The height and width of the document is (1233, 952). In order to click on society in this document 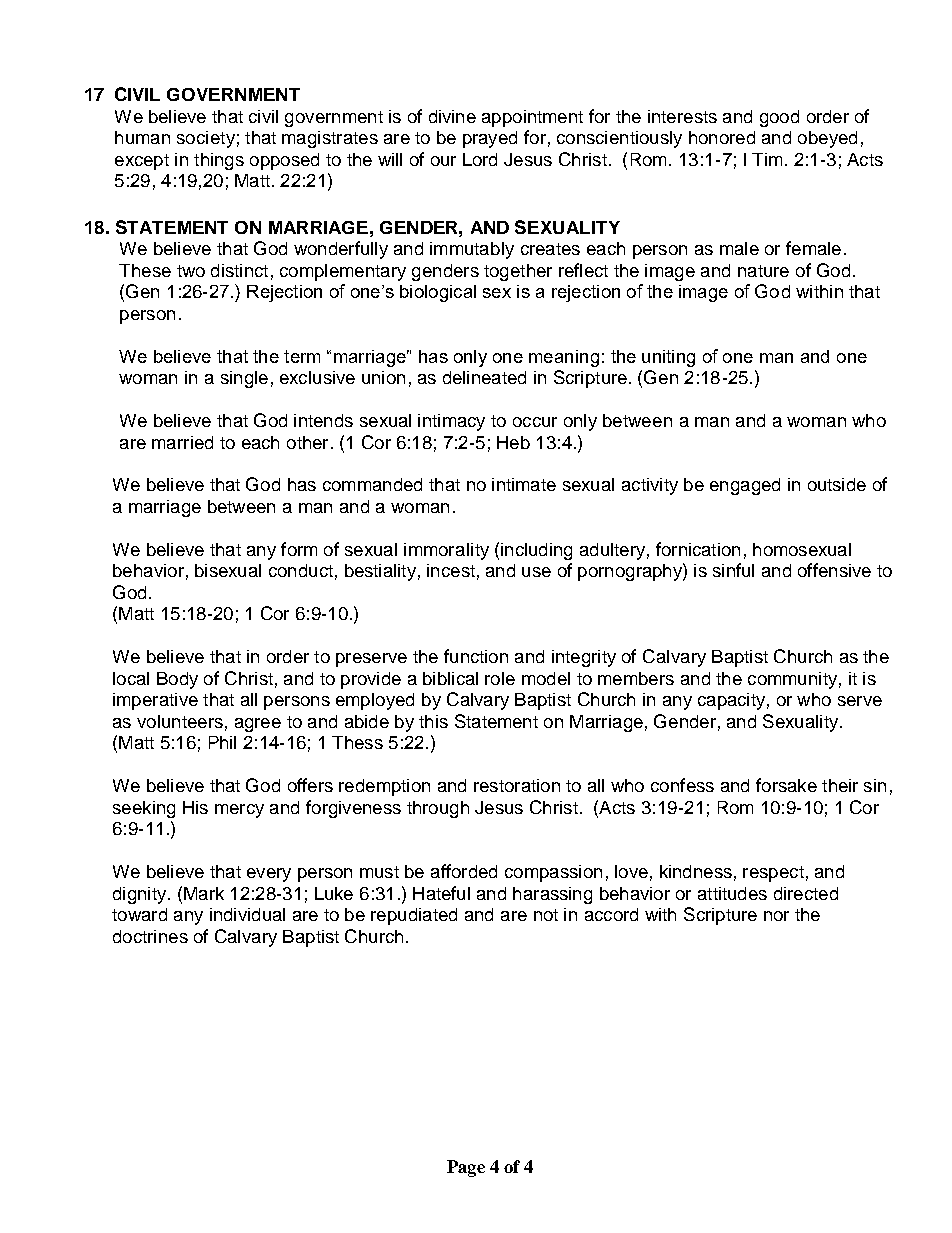, I will do `click(206, 139)`.
